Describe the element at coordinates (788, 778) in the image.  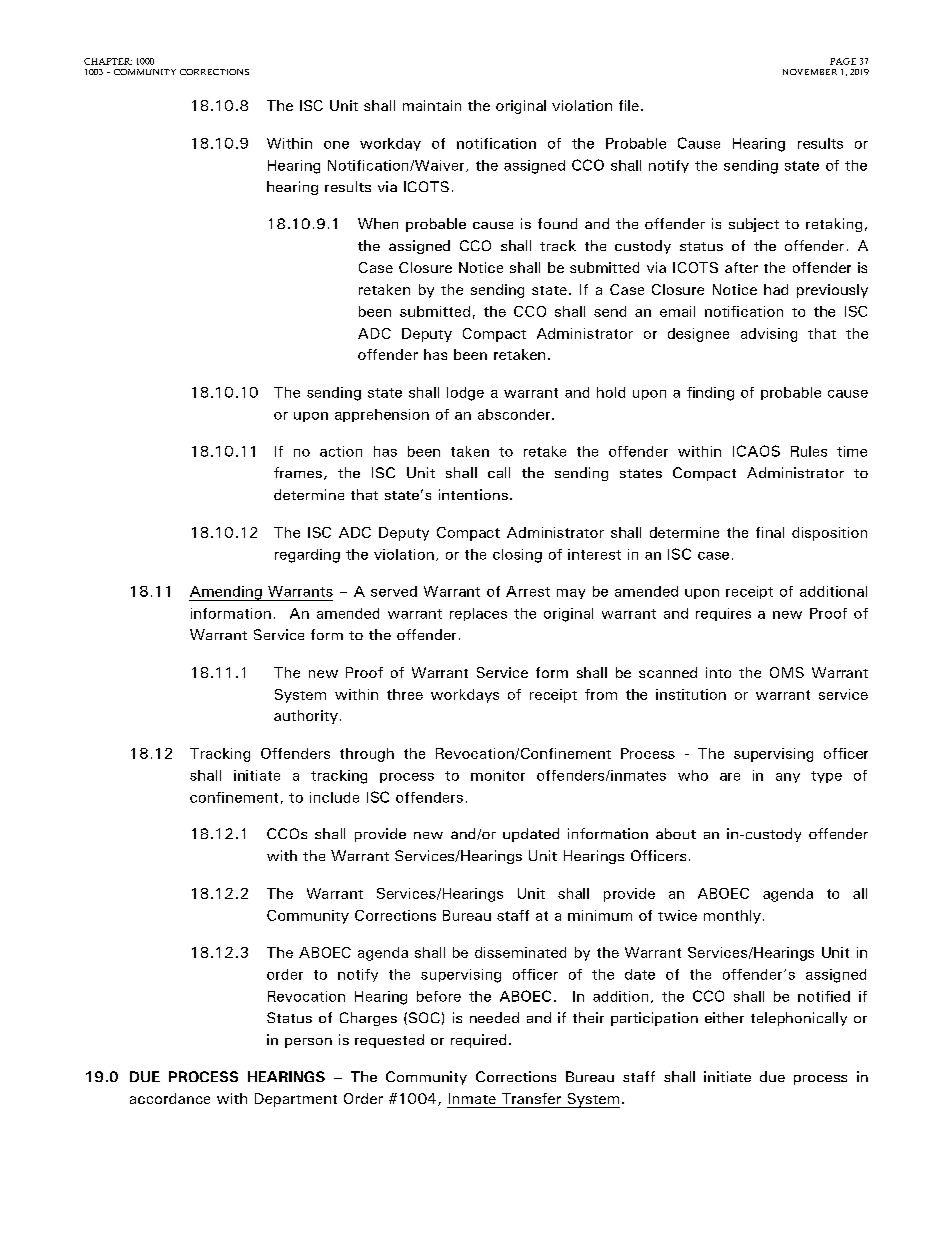
I see `any` at that location.
